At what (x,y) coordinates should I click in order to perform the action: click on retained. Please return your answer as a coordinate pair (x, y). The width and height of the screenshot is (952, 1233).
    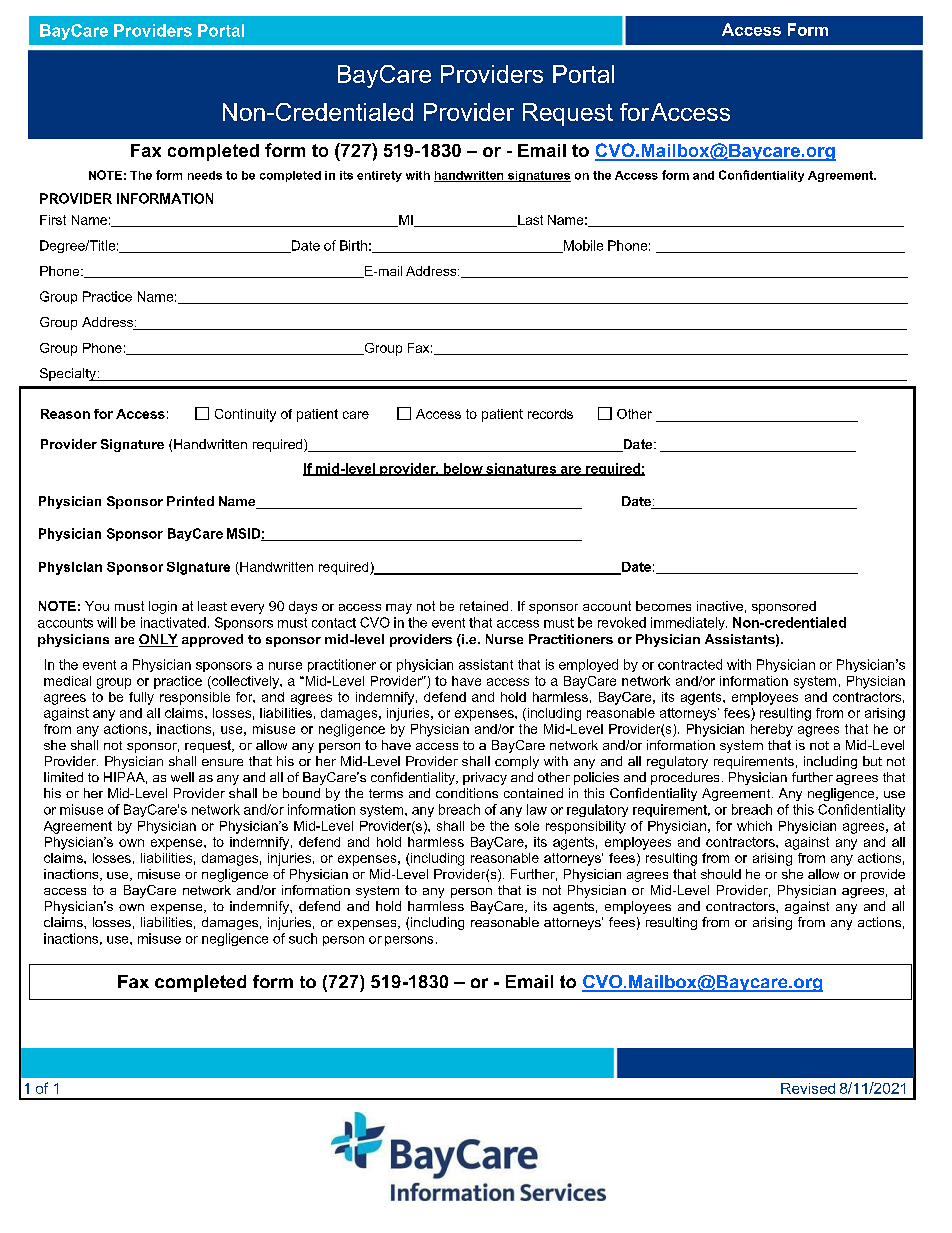
    Looking at the image, I should click on (484, 606).
